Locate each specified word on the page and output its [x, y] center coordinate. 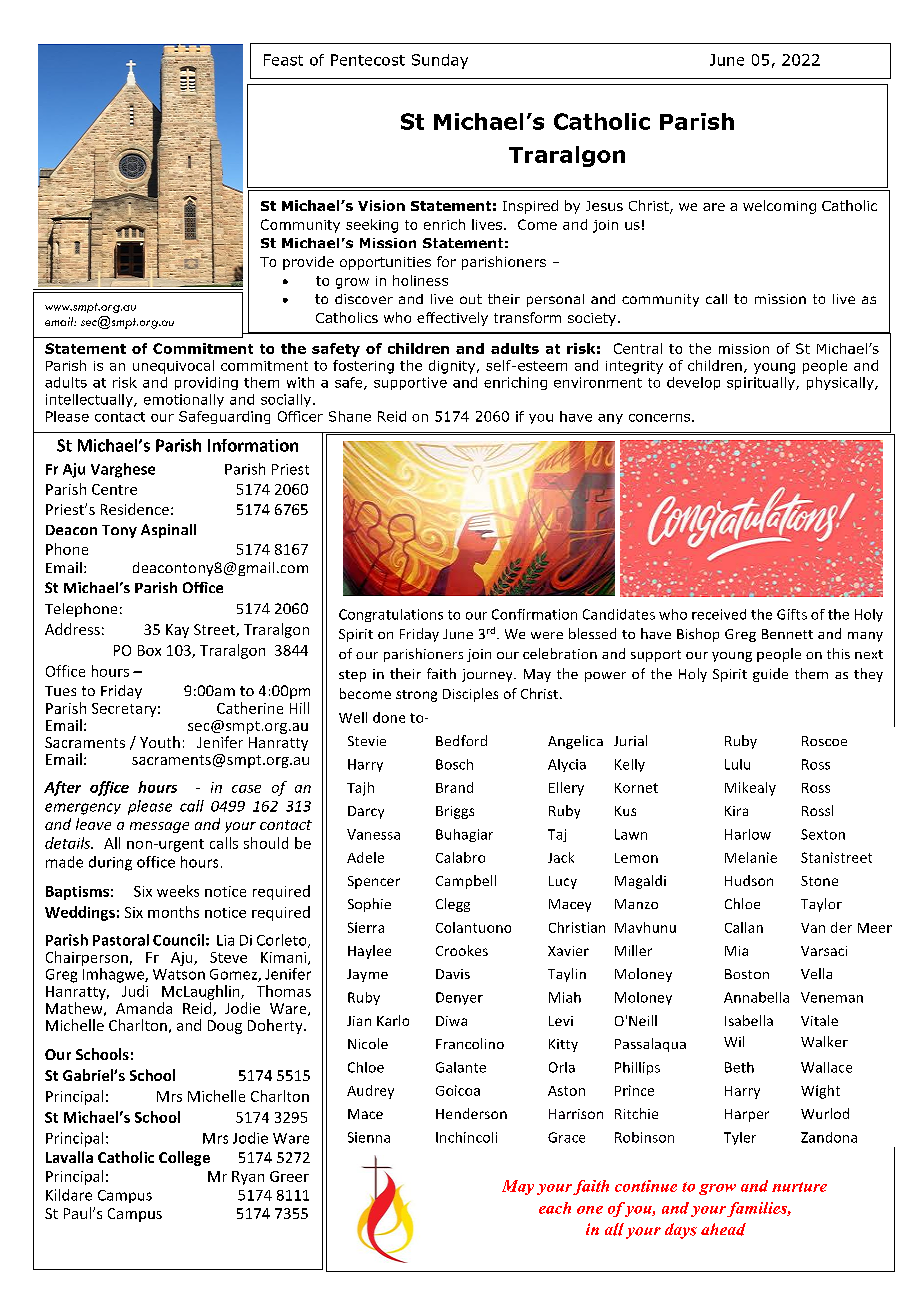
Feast [283, 60]
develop [693, 383]
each [555, 1208]
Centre [114, 489]
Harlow [748, 834]
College [184, 1158]
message [159, 827]
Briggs [455, 812]
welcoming [779, 207]
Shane [350, 416]
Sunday [440, 61]
